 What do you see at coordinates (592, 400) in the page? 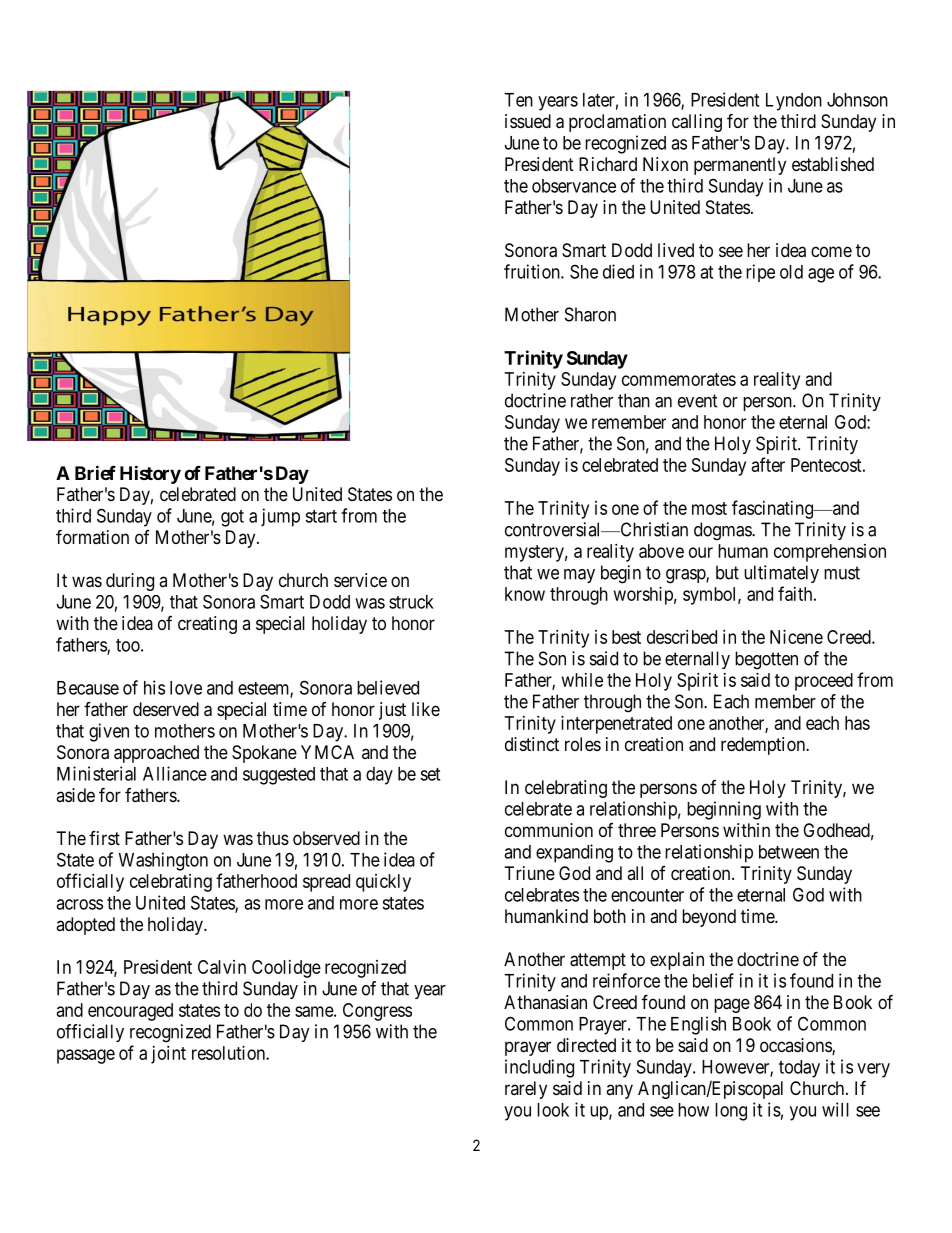
I see `rather` at bounding box center [592, 400].
